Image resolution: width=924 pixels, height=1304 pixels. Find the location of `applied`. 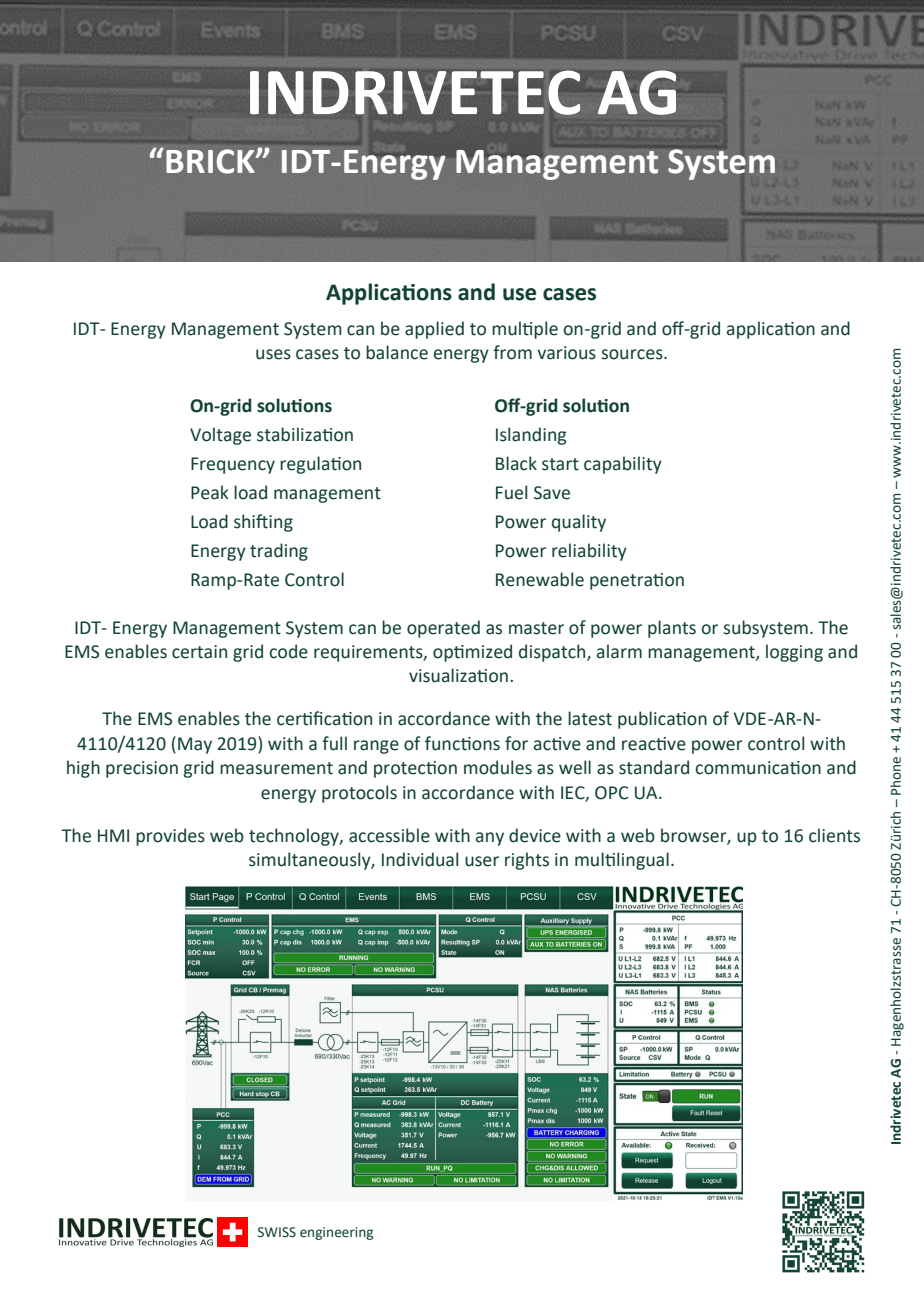

applied is located at coordinates (434, 330).
